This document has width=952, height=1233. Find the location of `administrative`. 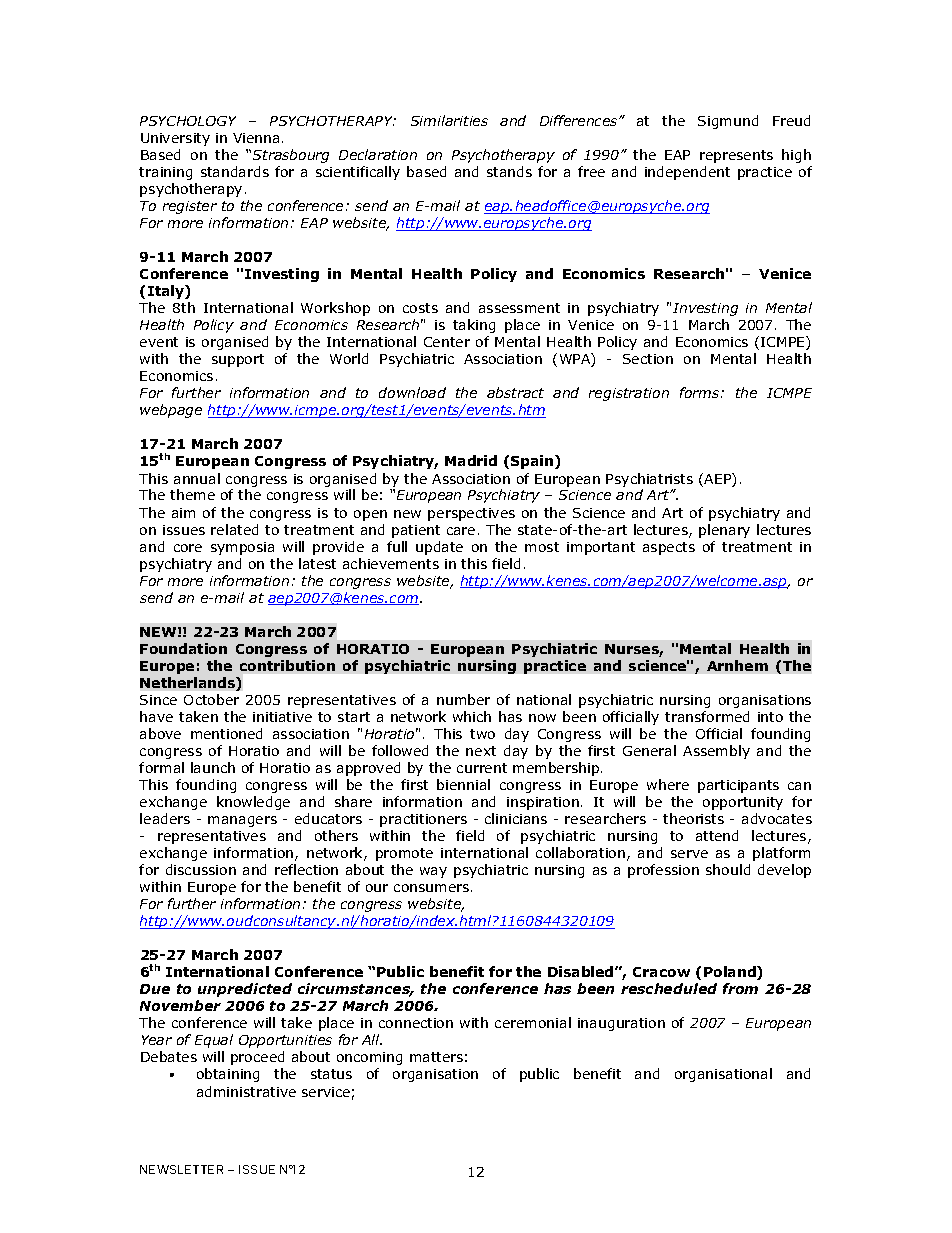

administrative is located at coordinates (246, 1091).
